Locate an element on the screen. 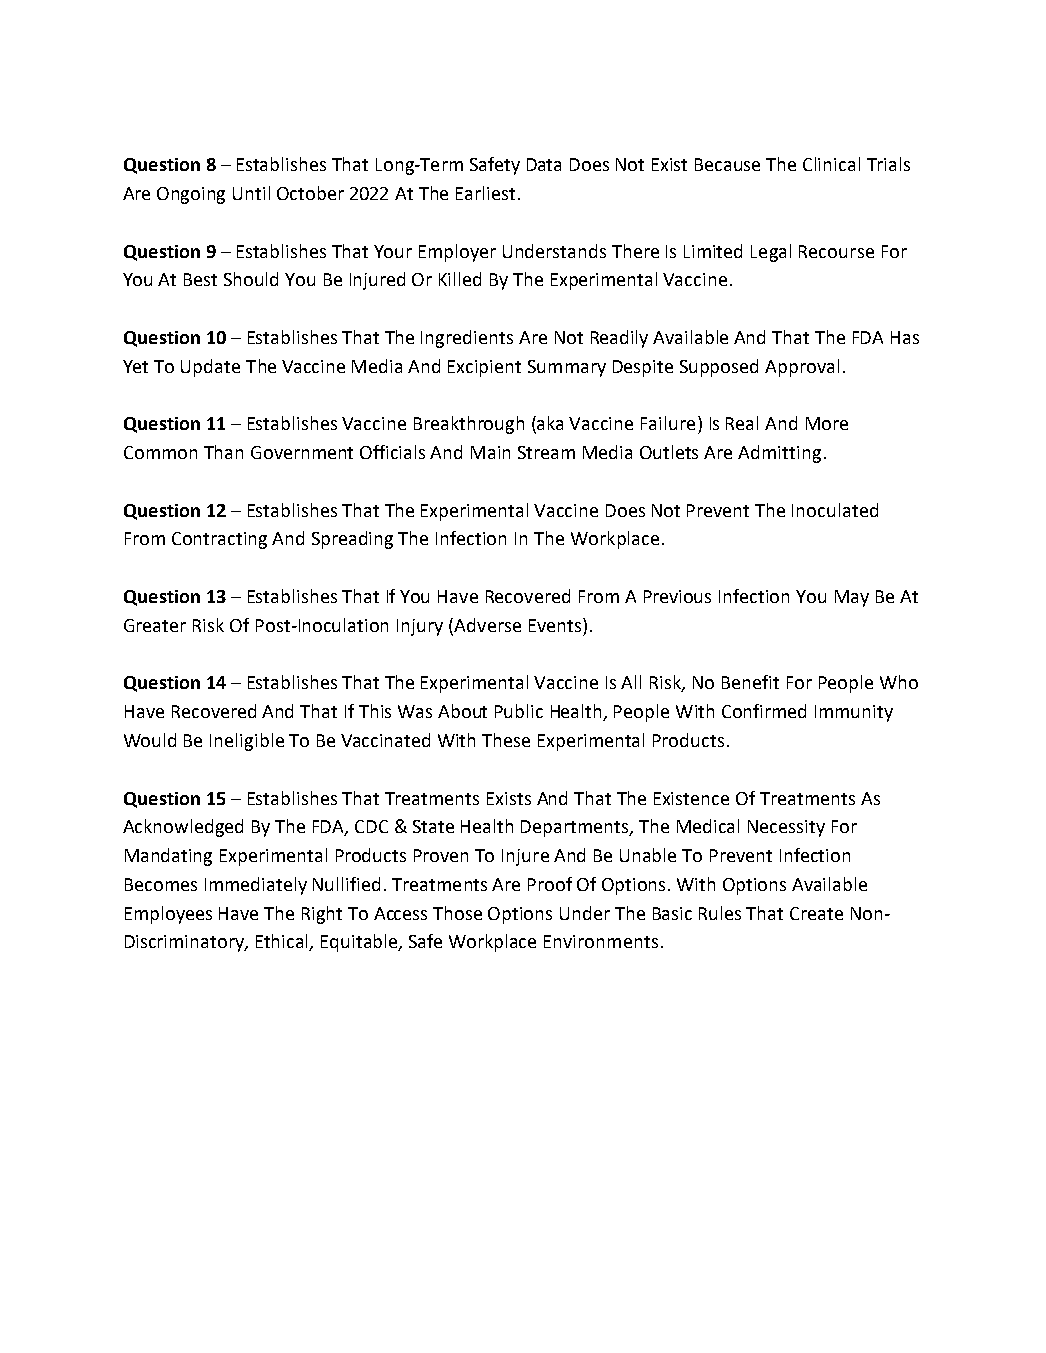 The width and height of the screenshot is (1046, 1353). Clinical is located at coordinates (831, 164).
